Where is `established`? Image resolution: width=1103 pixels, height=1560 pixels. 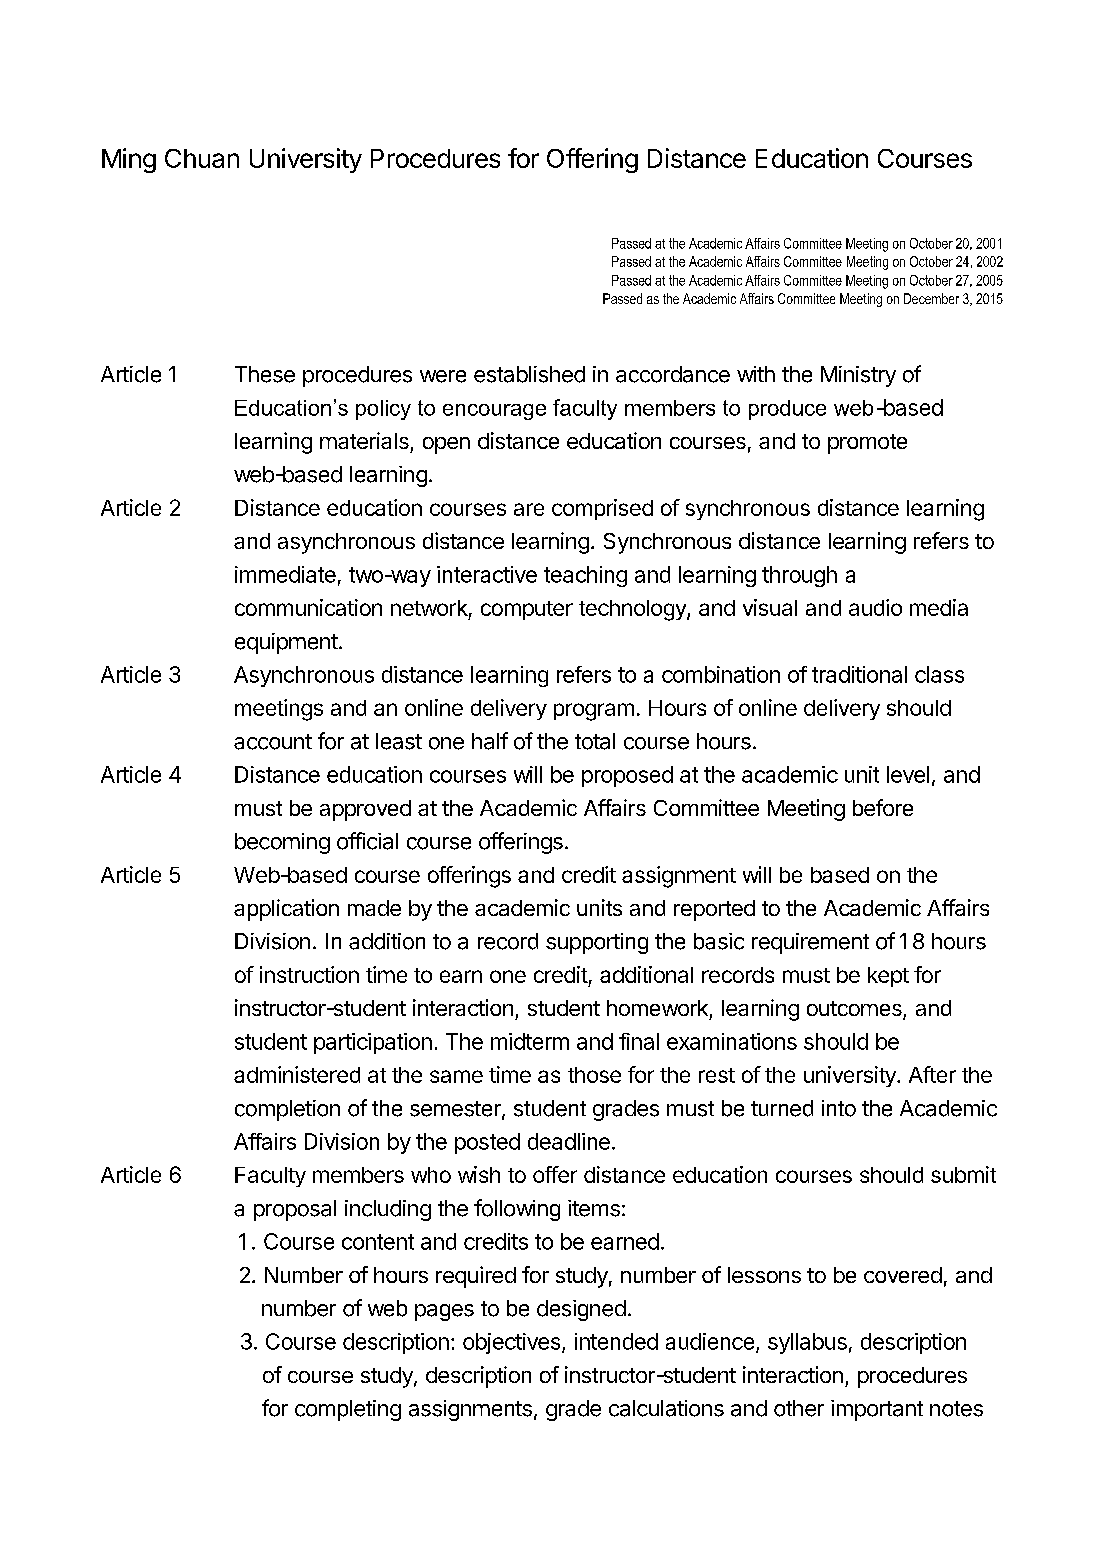 established is located at coordinates (529, 374).
